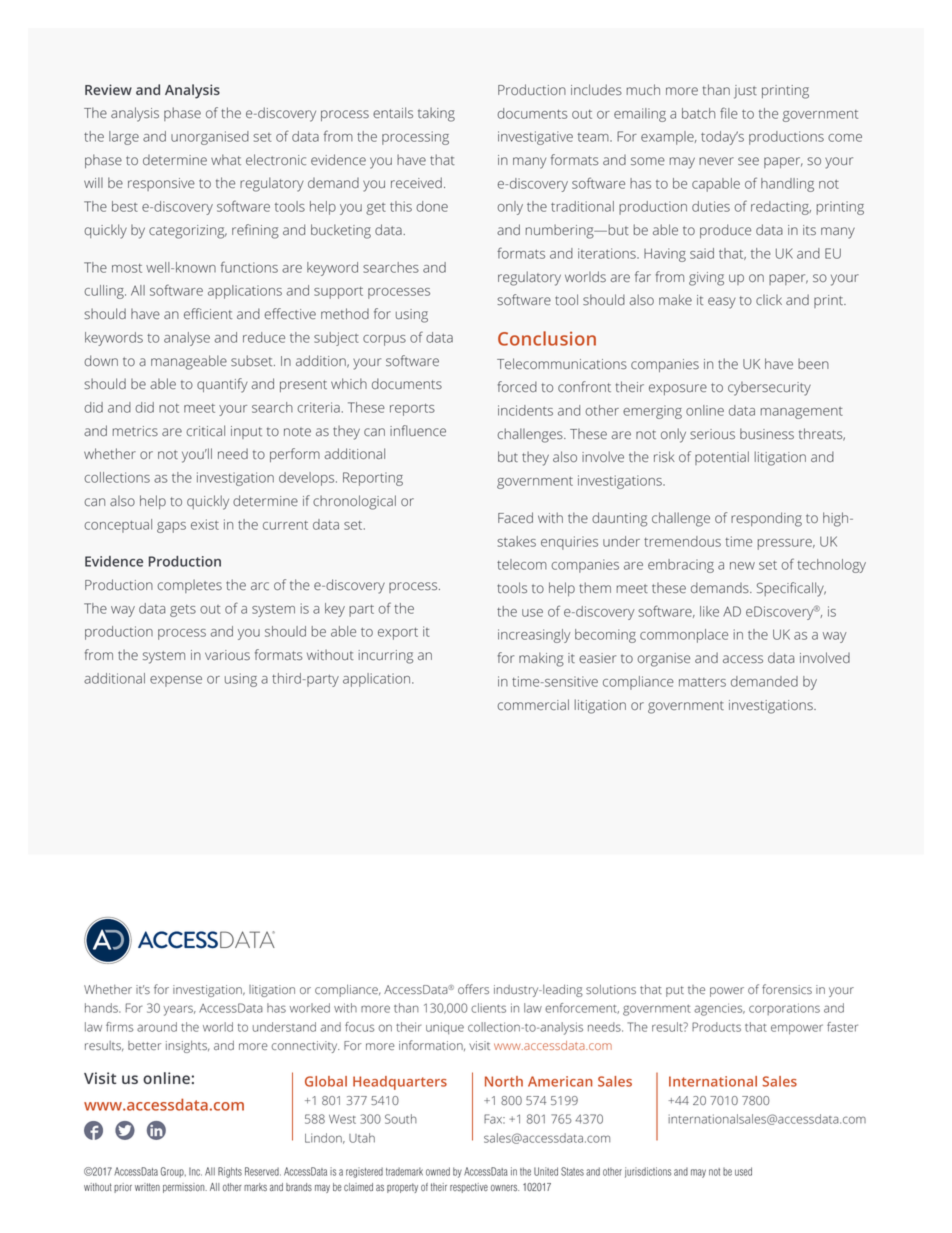  Describe the element at coordinates (183, 611) in the screenshot. I see `gets` at that location.
